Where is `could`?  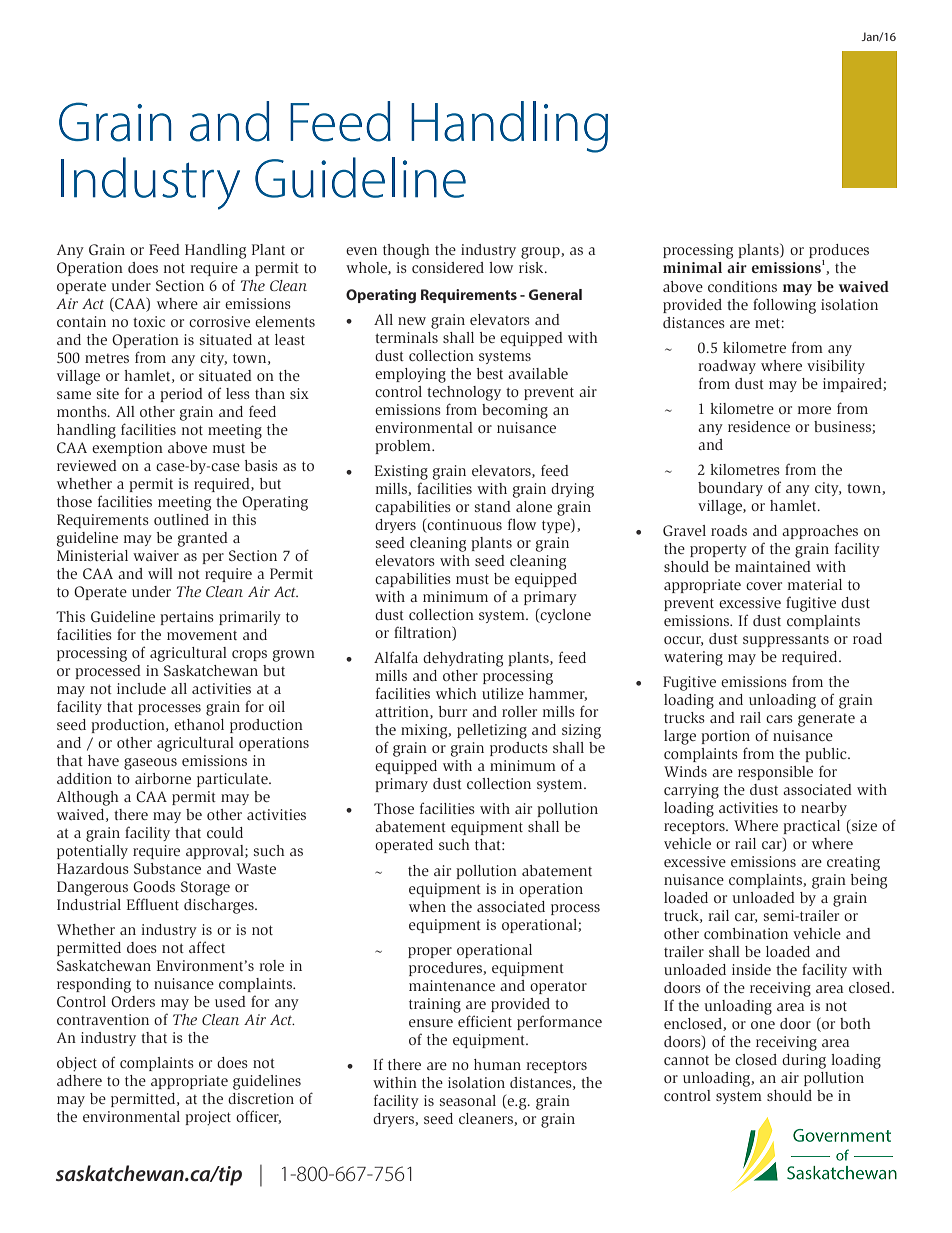
could is located at coordinates (225, 832).
